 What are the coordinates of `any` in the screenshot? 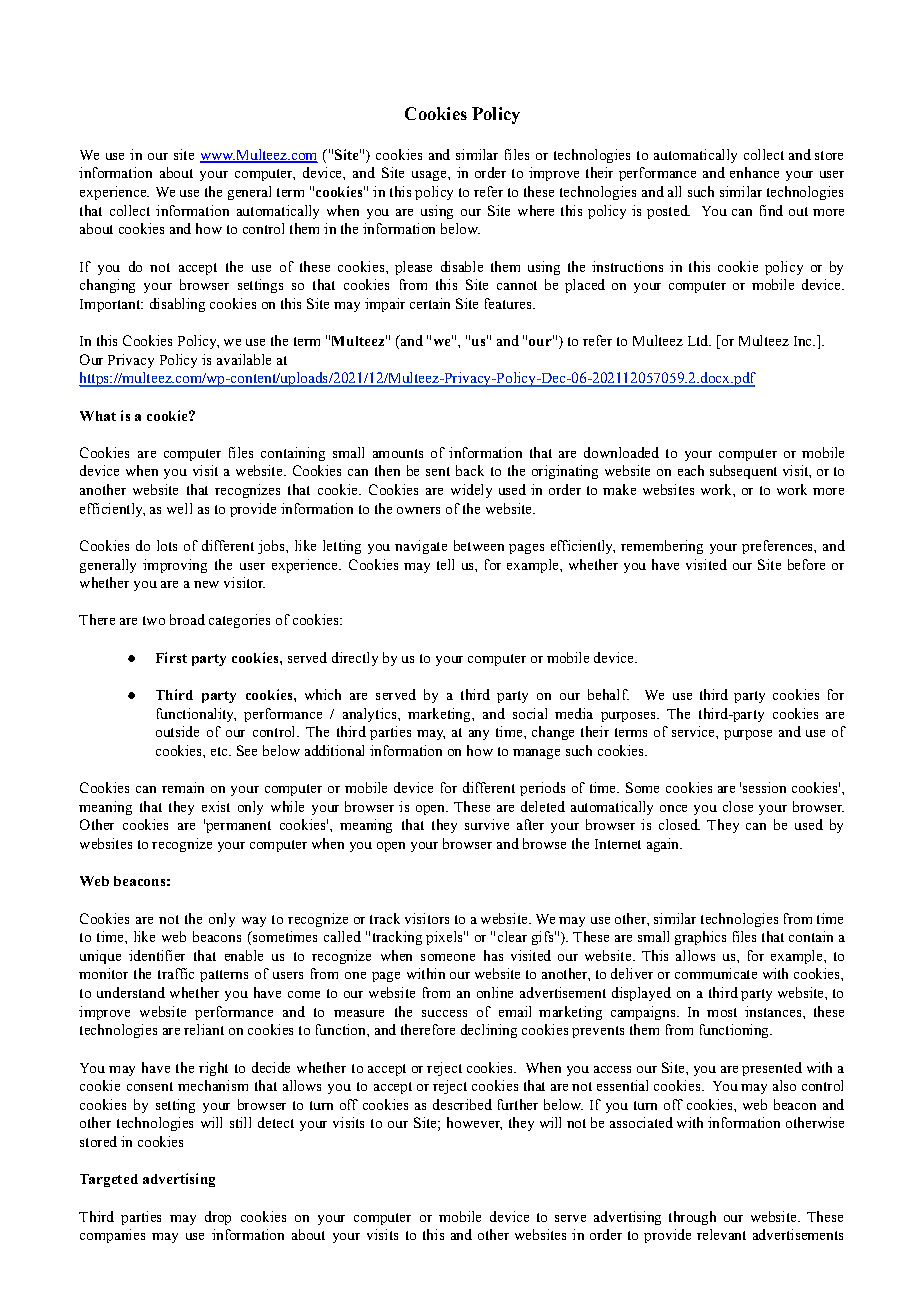 It's located at (479, 735).
